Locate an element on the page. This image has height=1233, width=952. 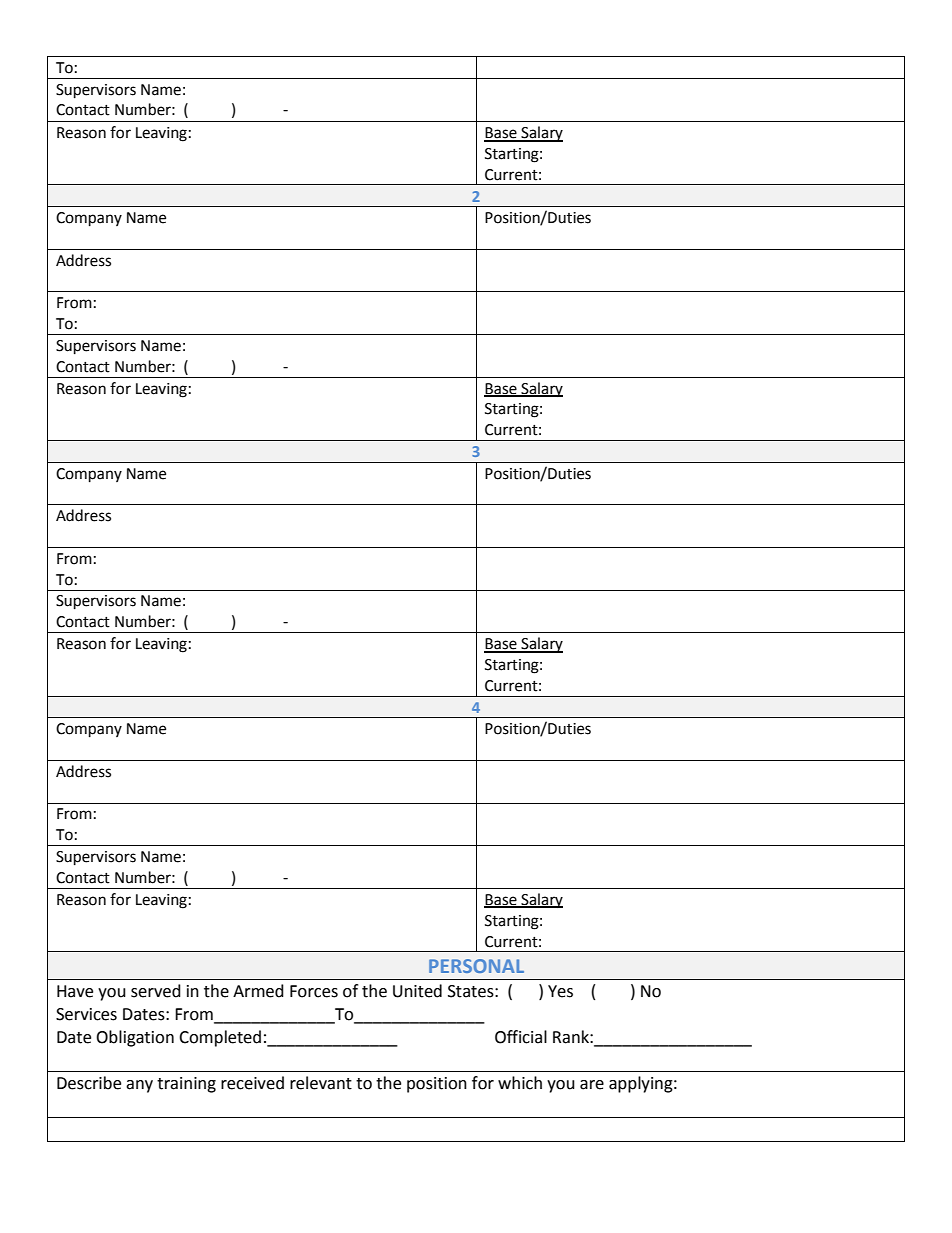
Yes is located at coordinates (560, 991).
